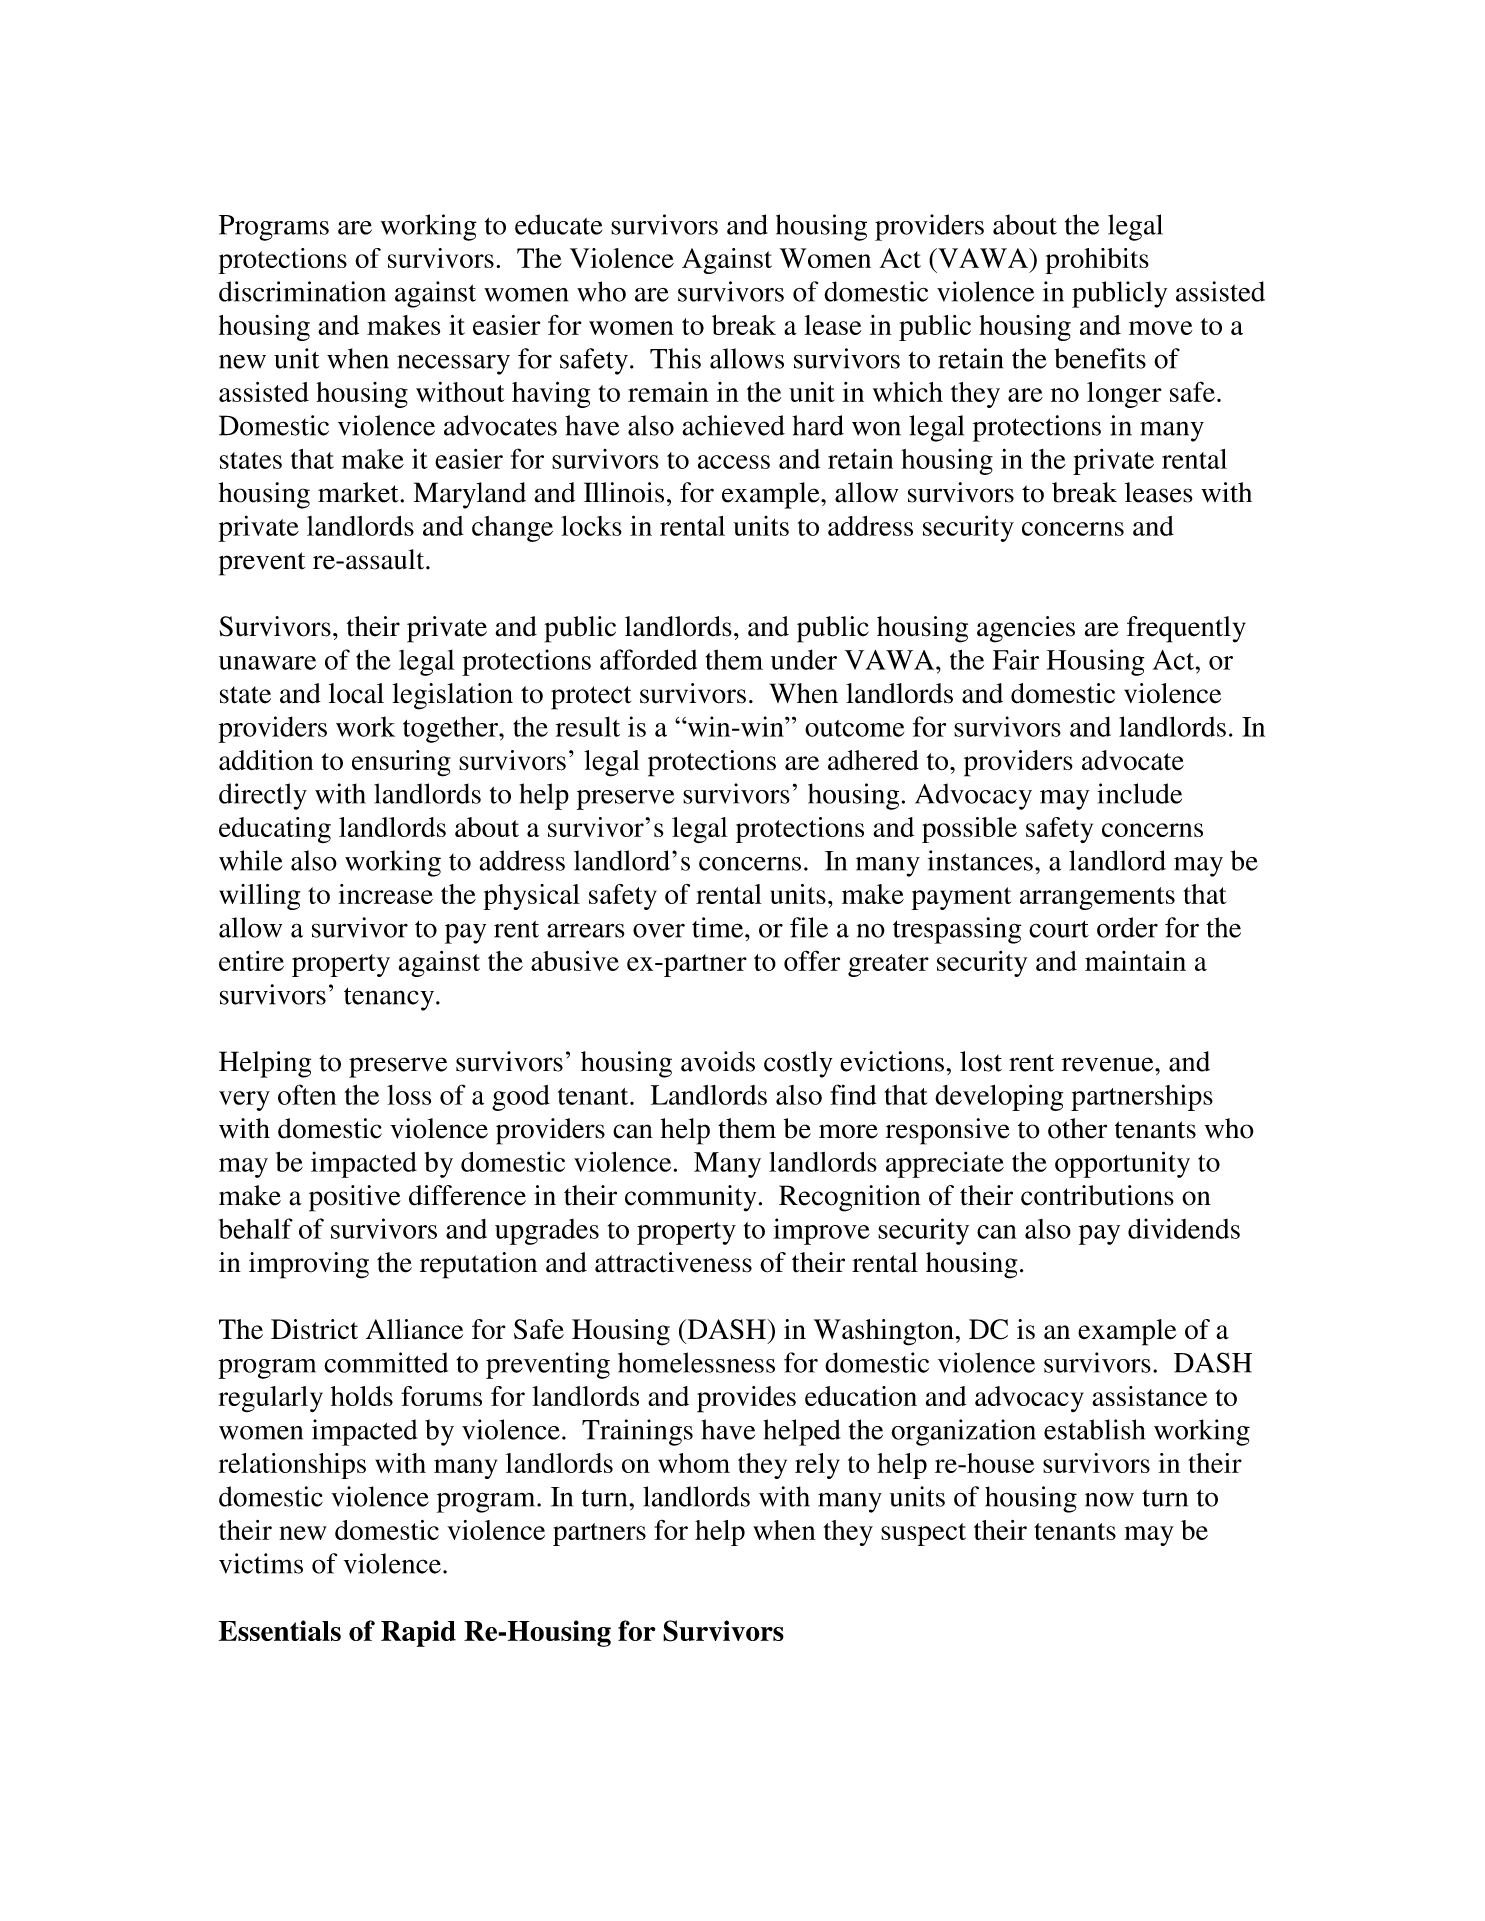  I want to click on now, so click(1109, 1499).
